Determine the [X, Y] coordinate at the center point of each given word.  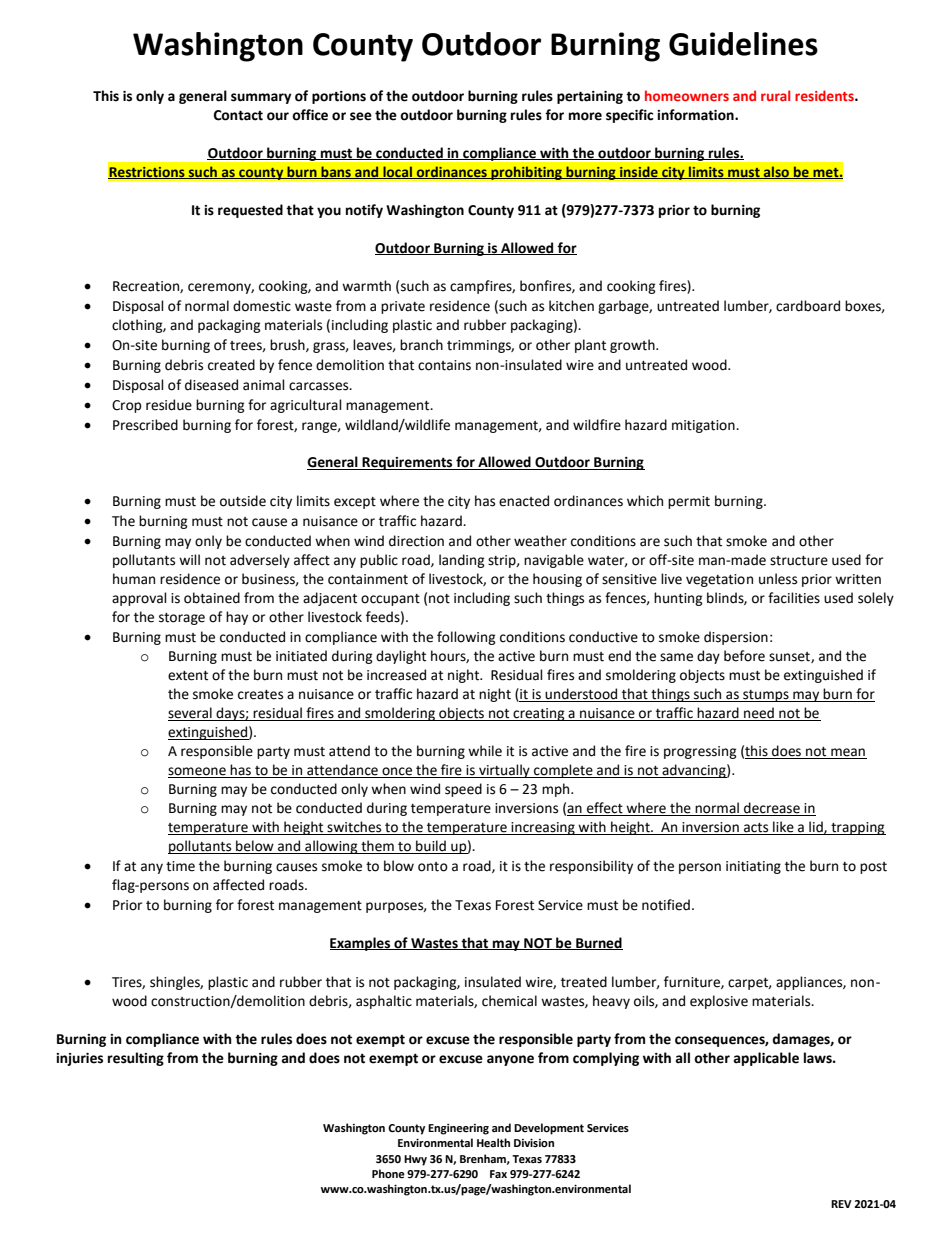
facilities [794, 598]
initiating [753, 867]
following [466, 638]
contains [444, 365]
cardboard [808, 306]
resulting [136, 1059]
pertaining [590, 97]
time [180, 866]
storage [182, 619]
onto [433, 867]
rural [775, 95]
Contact [238, 115]
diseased [211, 385]
